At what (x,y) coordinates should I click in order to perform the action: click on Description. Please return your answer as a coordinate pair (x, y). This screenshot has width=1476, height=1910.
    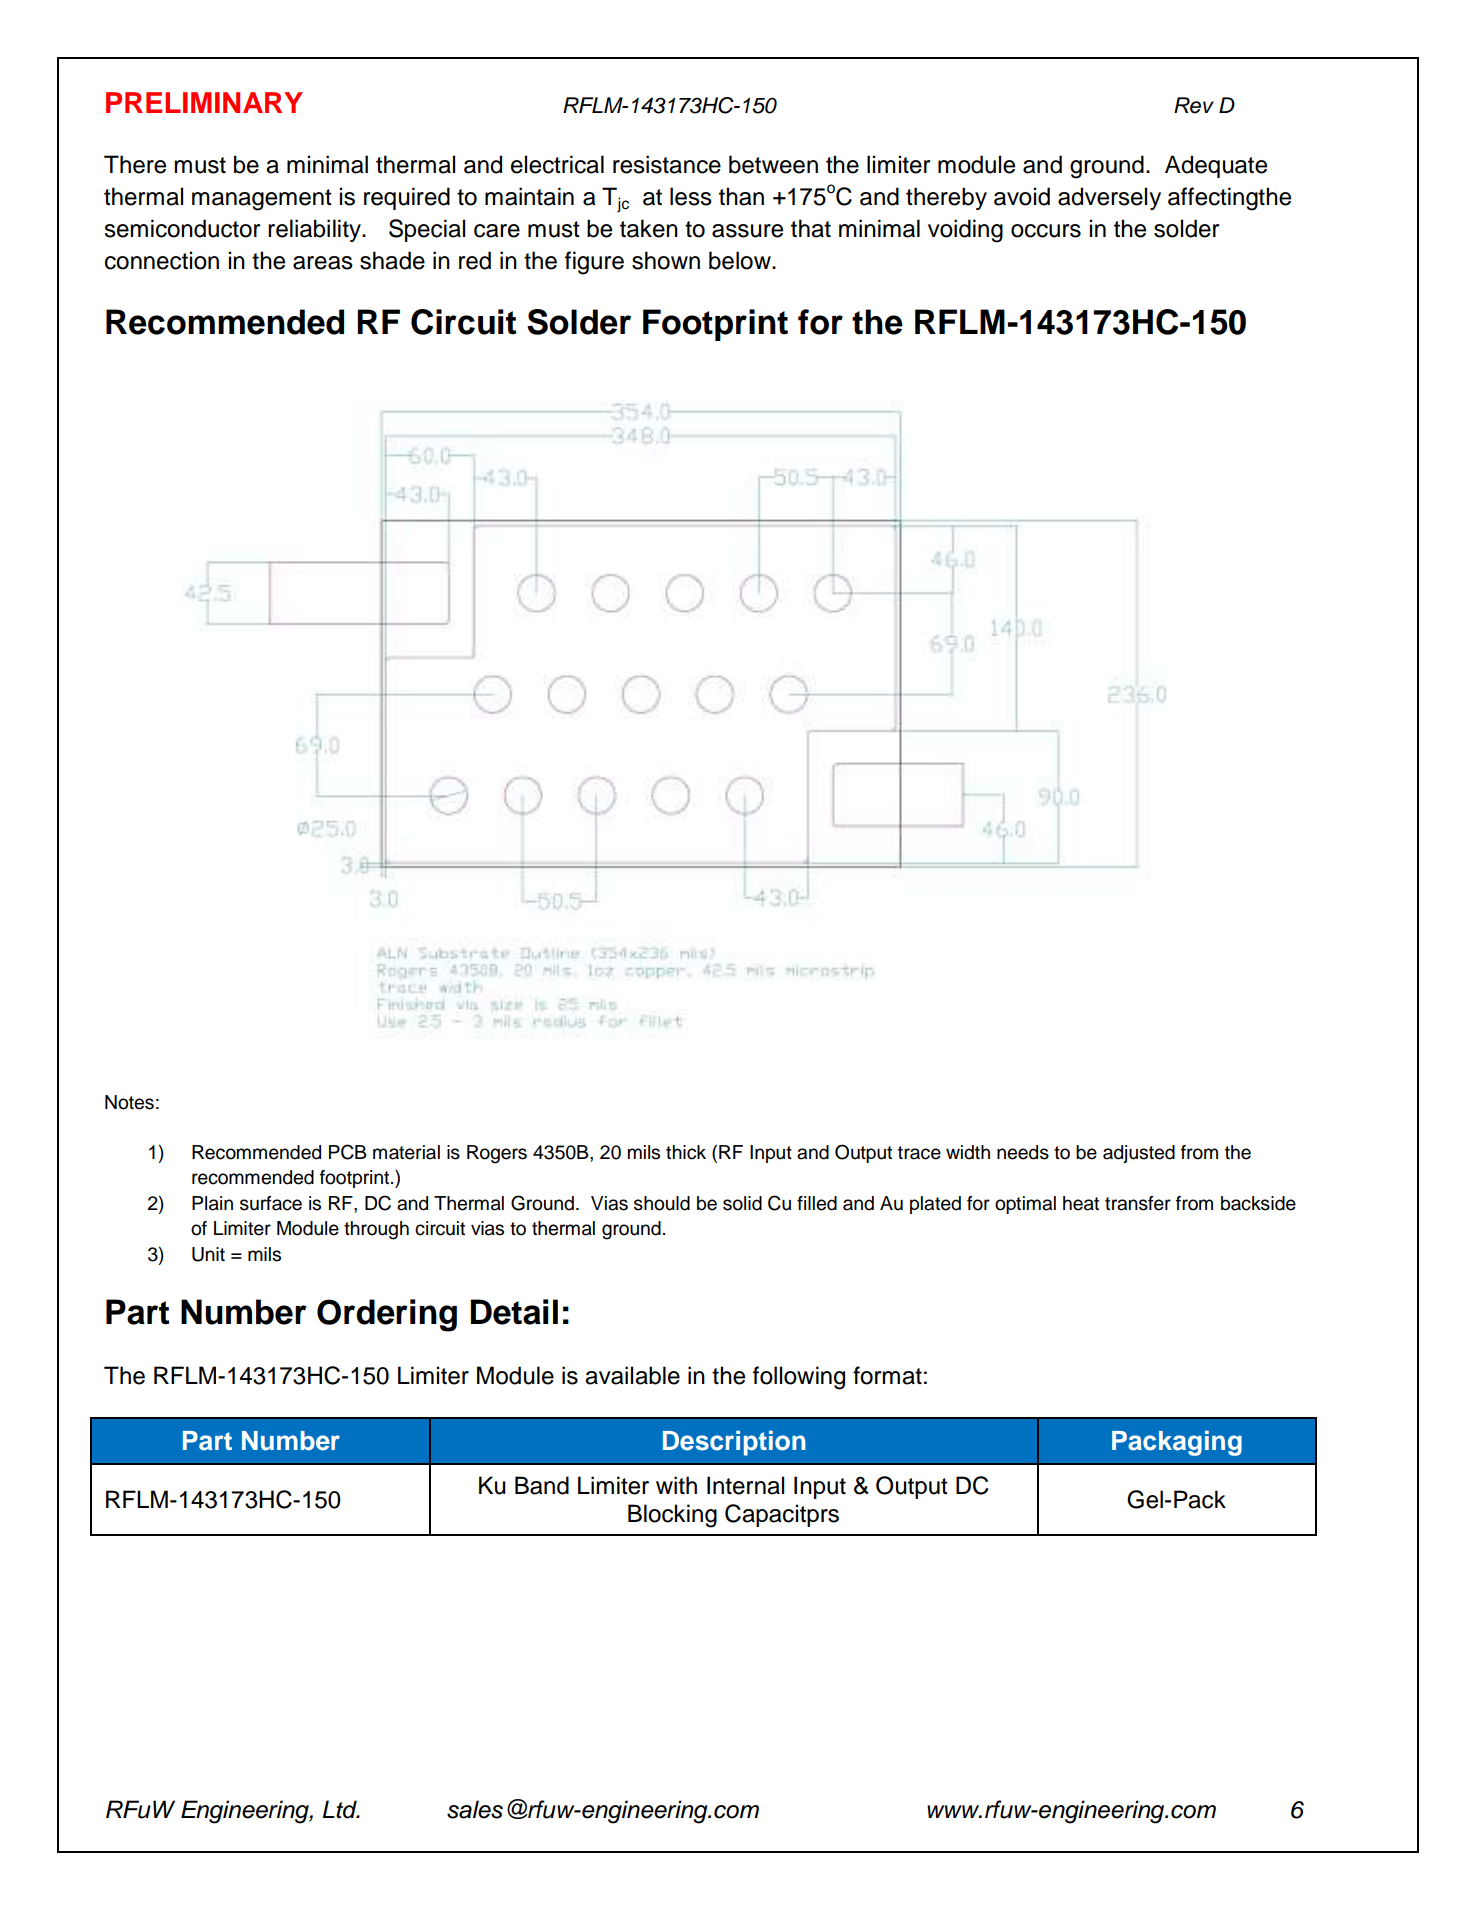
    Looking at the image, I should click on (734, 1443).
